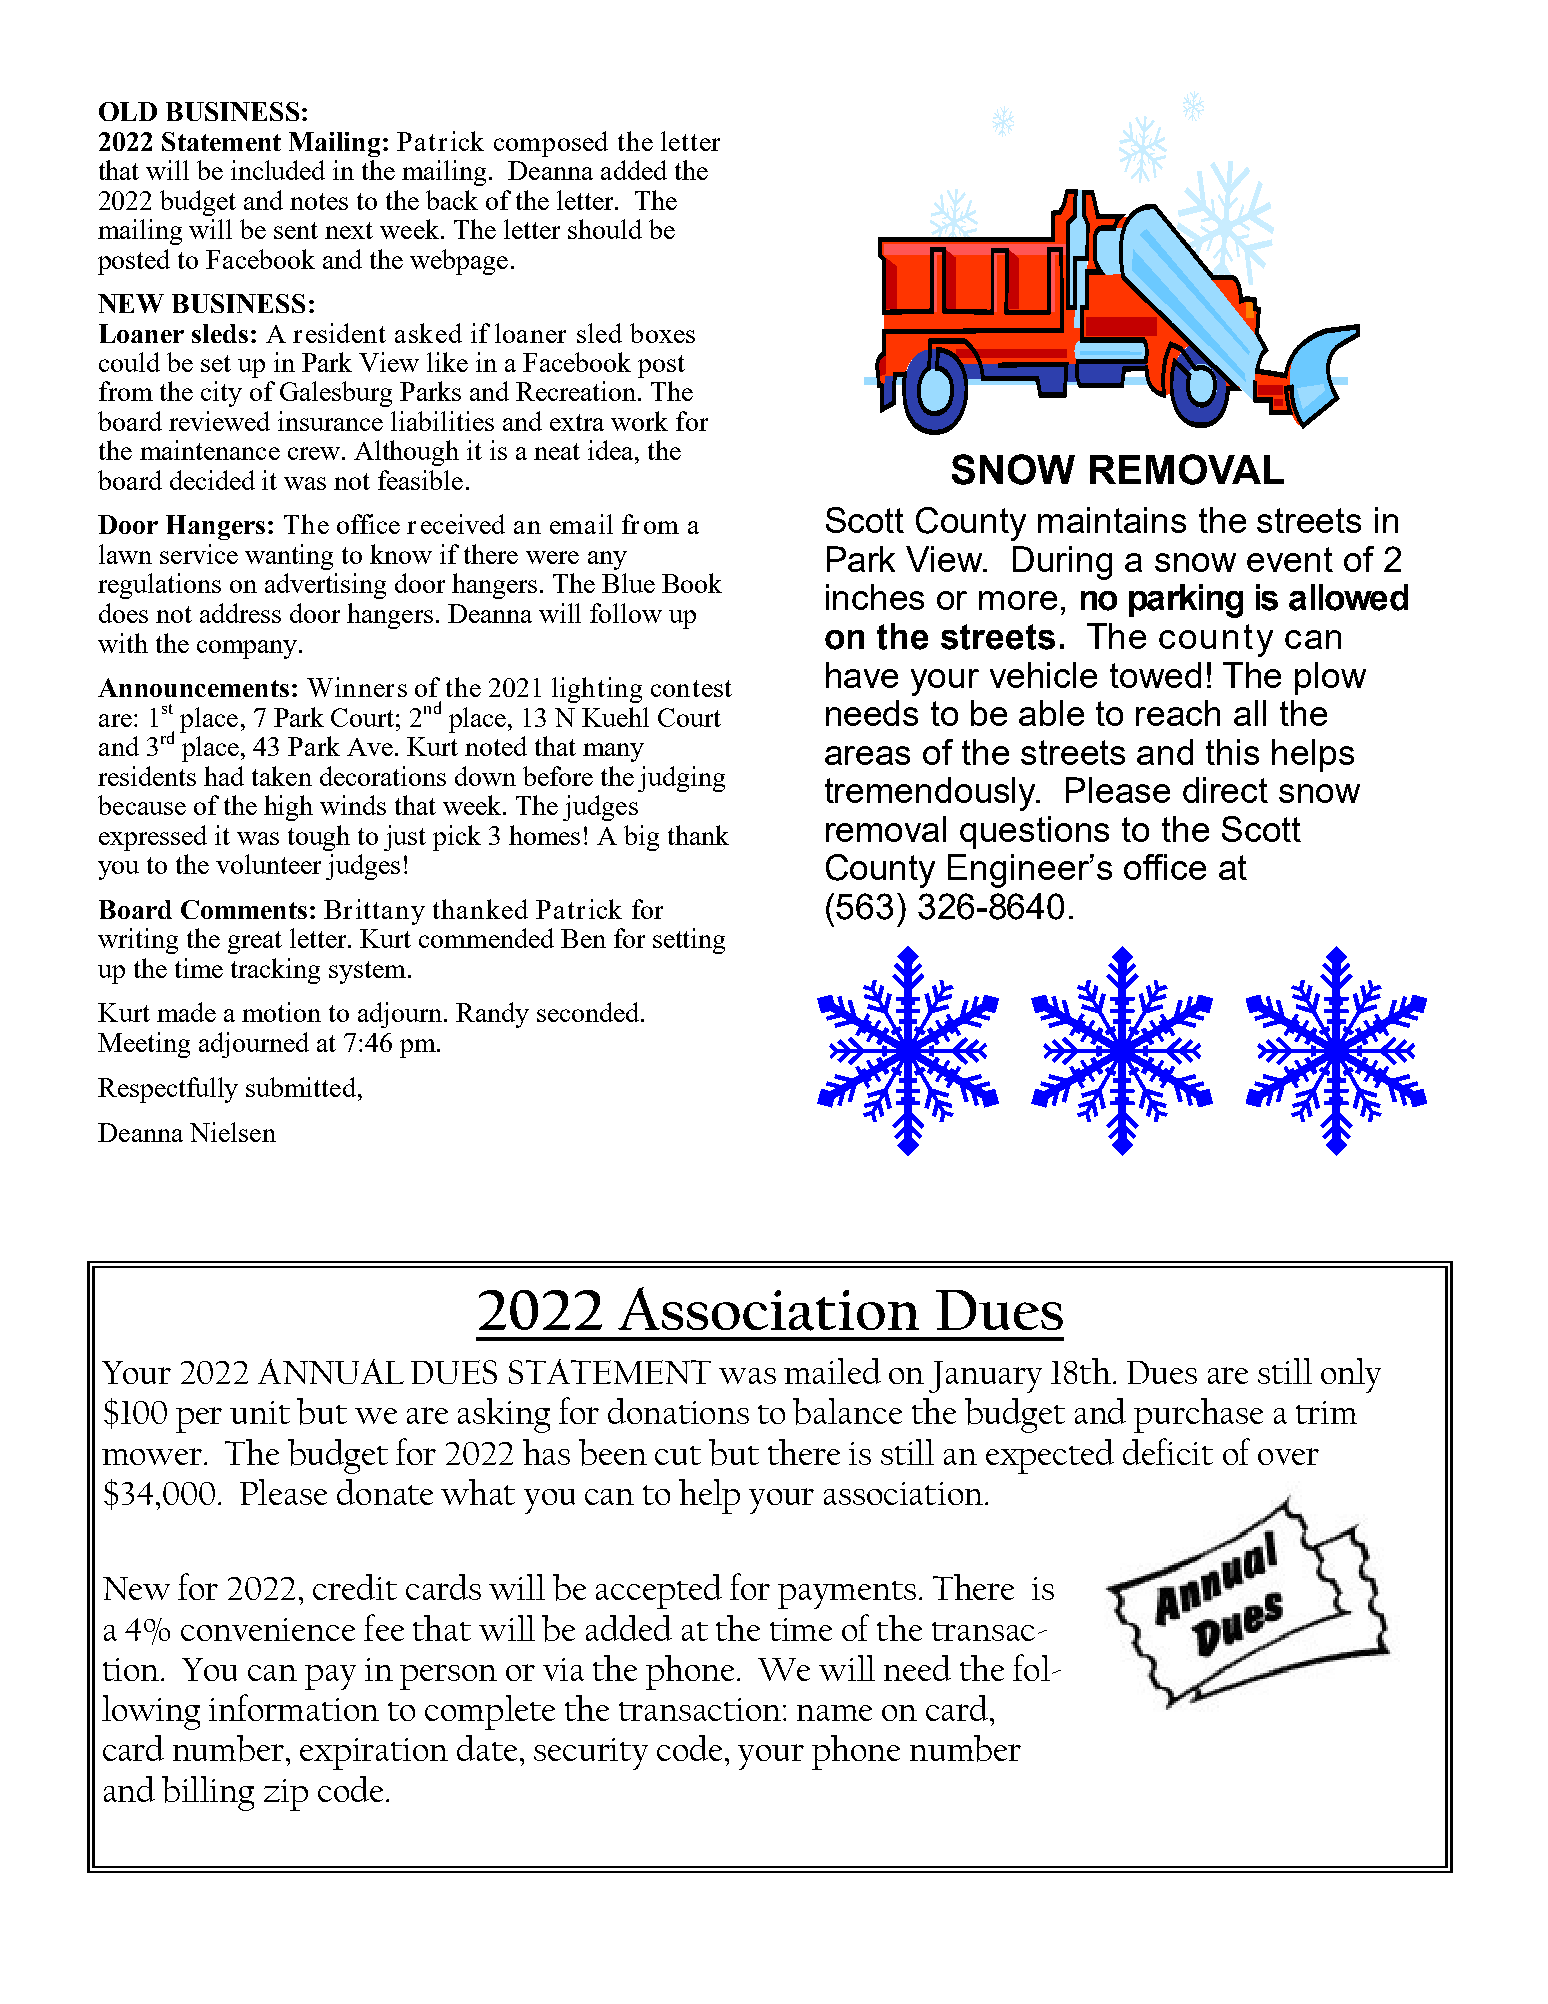  Describe the element at coordinates (255, 942) in the screenshot. I see `great` at that location.
